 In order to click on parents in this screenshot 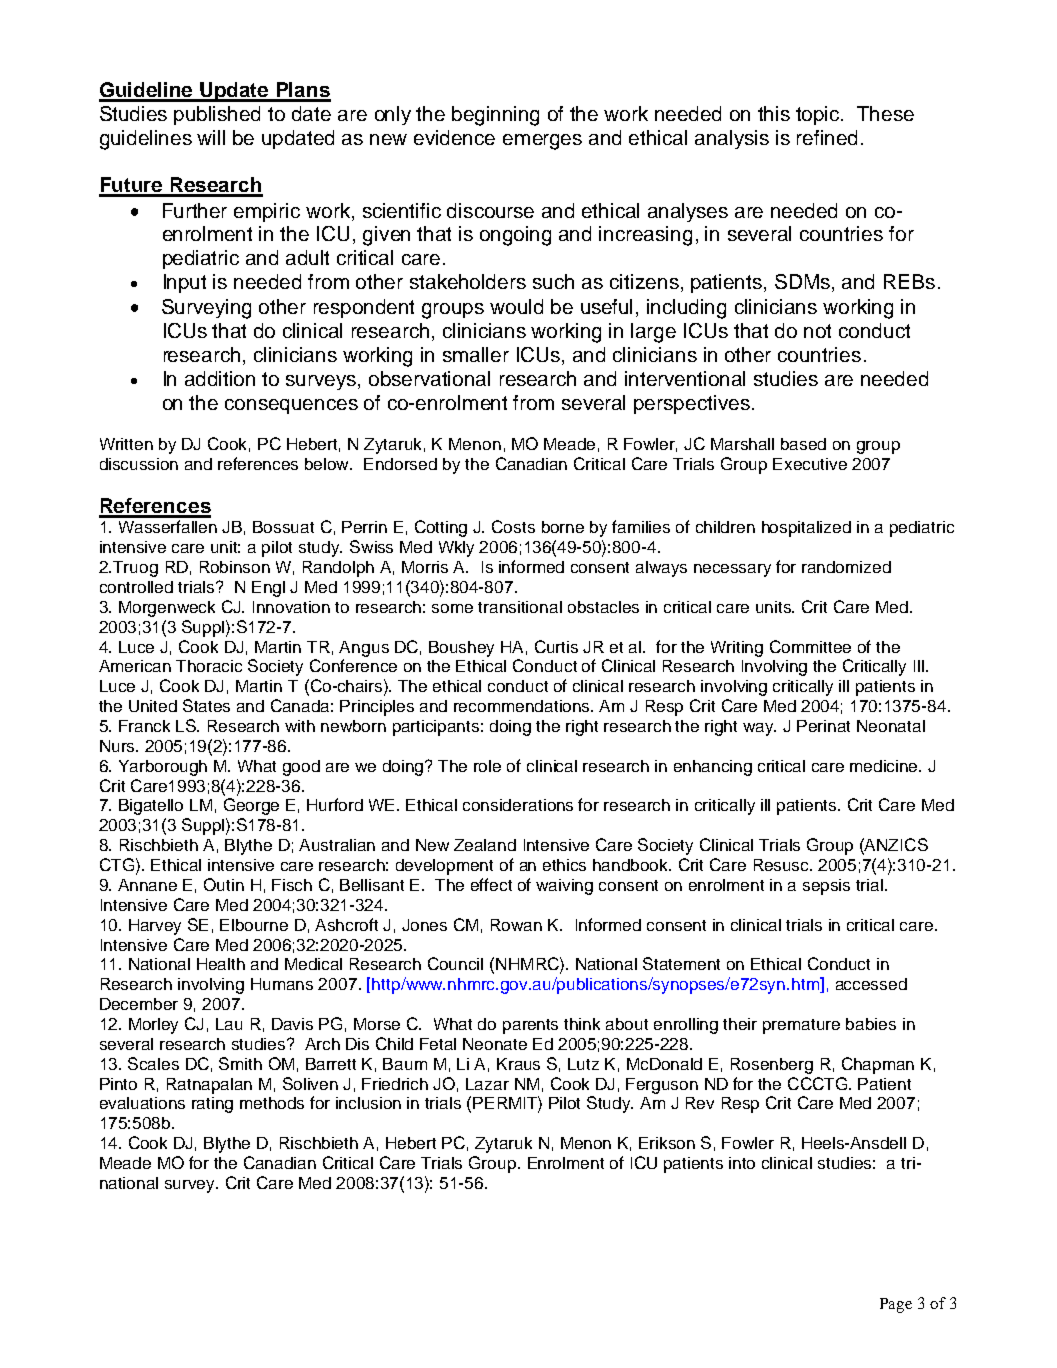, I will do `click(530, 1026)`.
